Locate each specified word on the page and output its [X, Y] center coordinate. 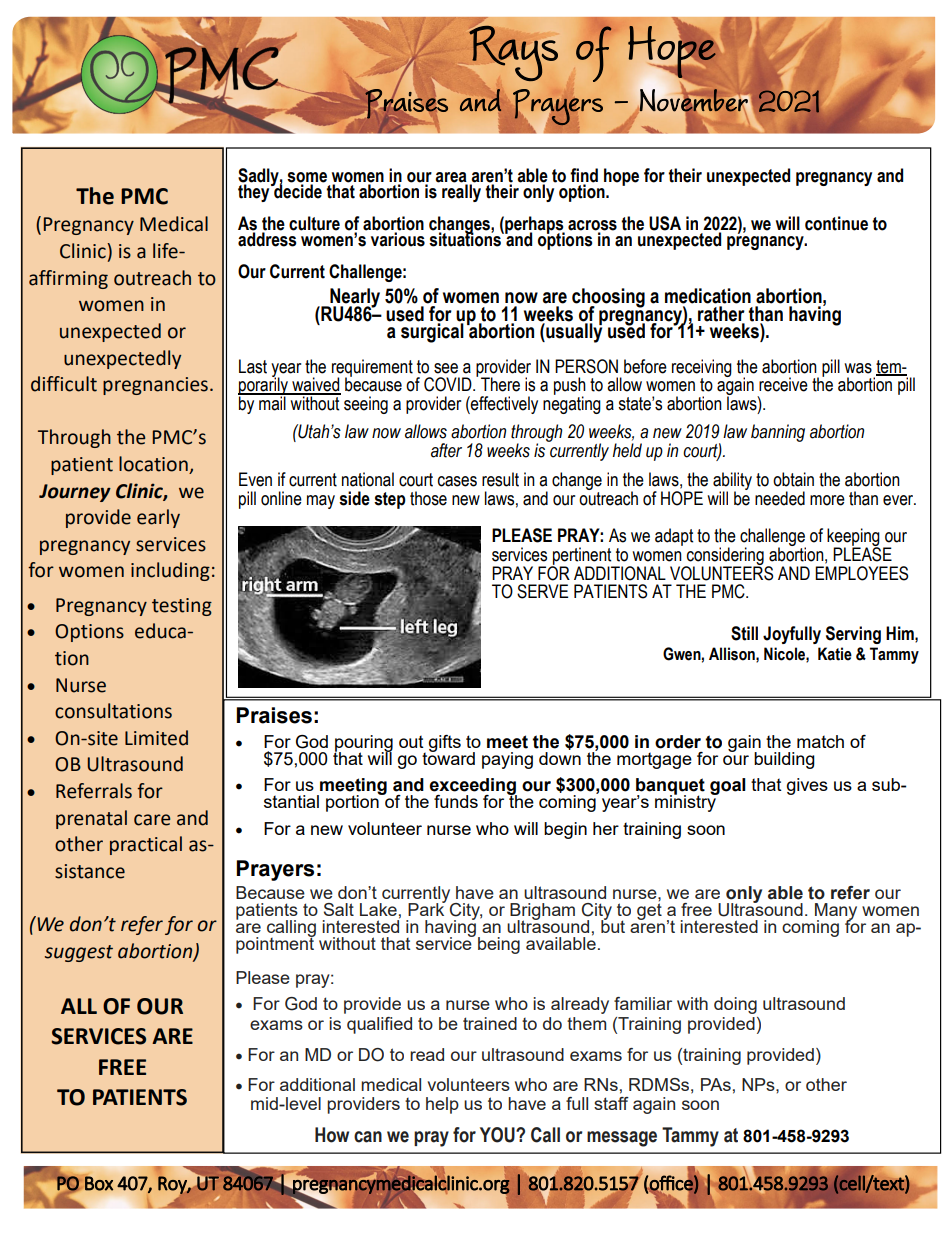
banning [778, 433]
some [307, 177]
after [446, 450]
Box [99, 1183]
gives [807, 786]
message [622, 1139]
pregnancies [155, 386]
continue [836, 223]
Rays [513, 53]
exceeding [473, 787]
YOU [498, 1135]
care [152, 820]
